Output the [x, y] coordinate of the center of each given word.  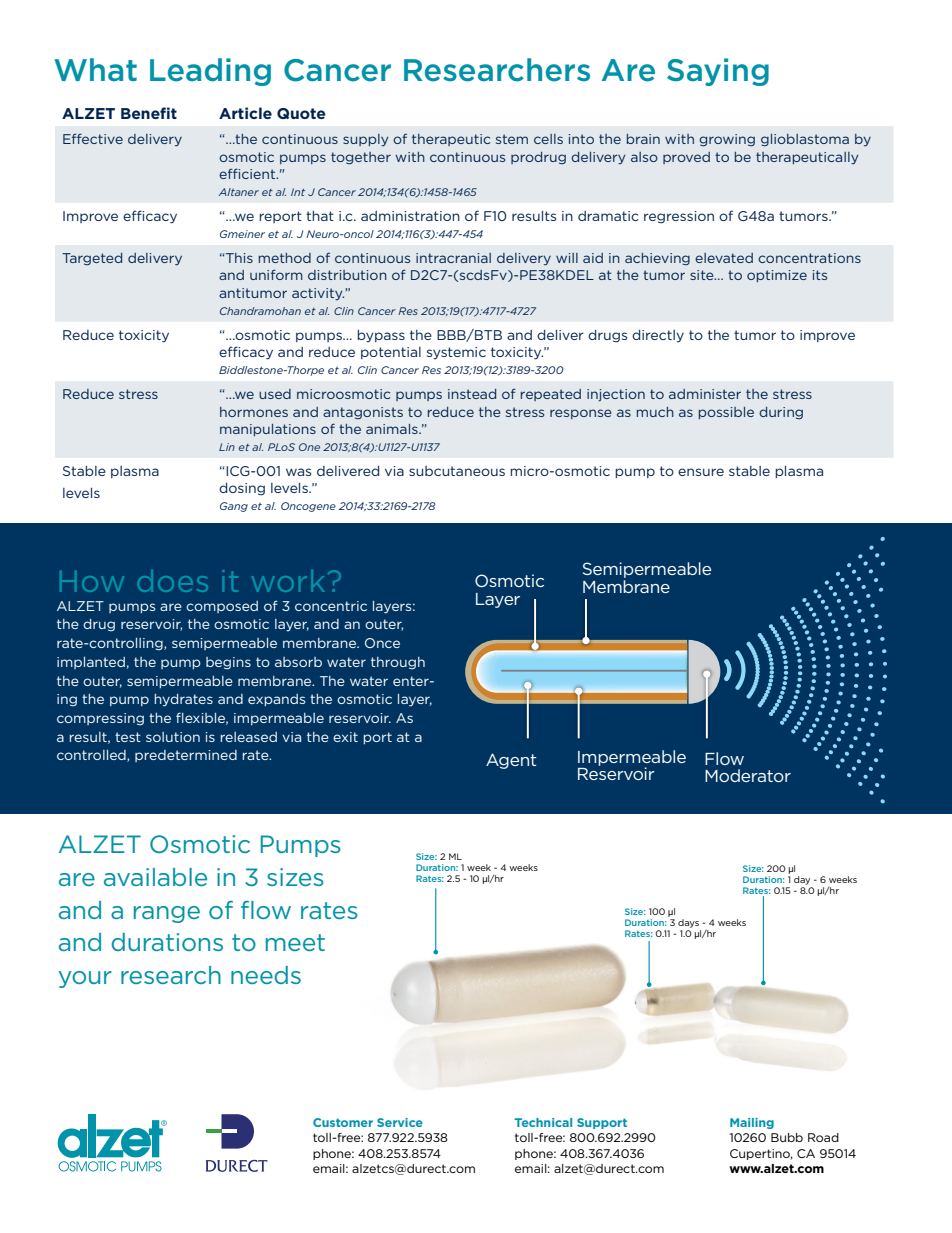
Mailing [752, 1123]
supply [365, 140]
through [398, 663]
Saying [718, 72]
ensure [701, 472]
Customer [343, 1122]
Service [400, 1122]
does [173, 581]
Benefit [149, 113]
